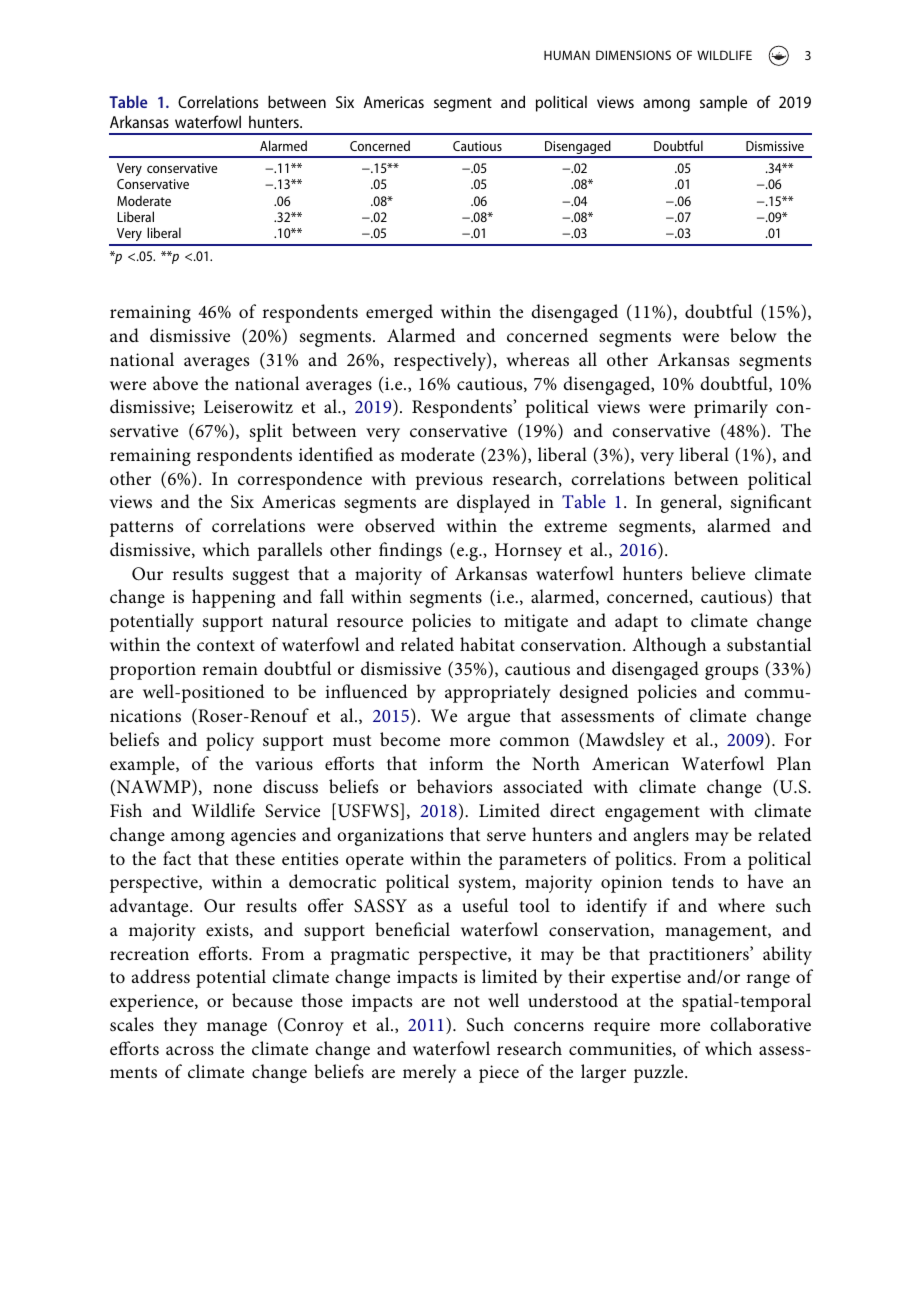  I want to click on sample, so click(723, 103).
